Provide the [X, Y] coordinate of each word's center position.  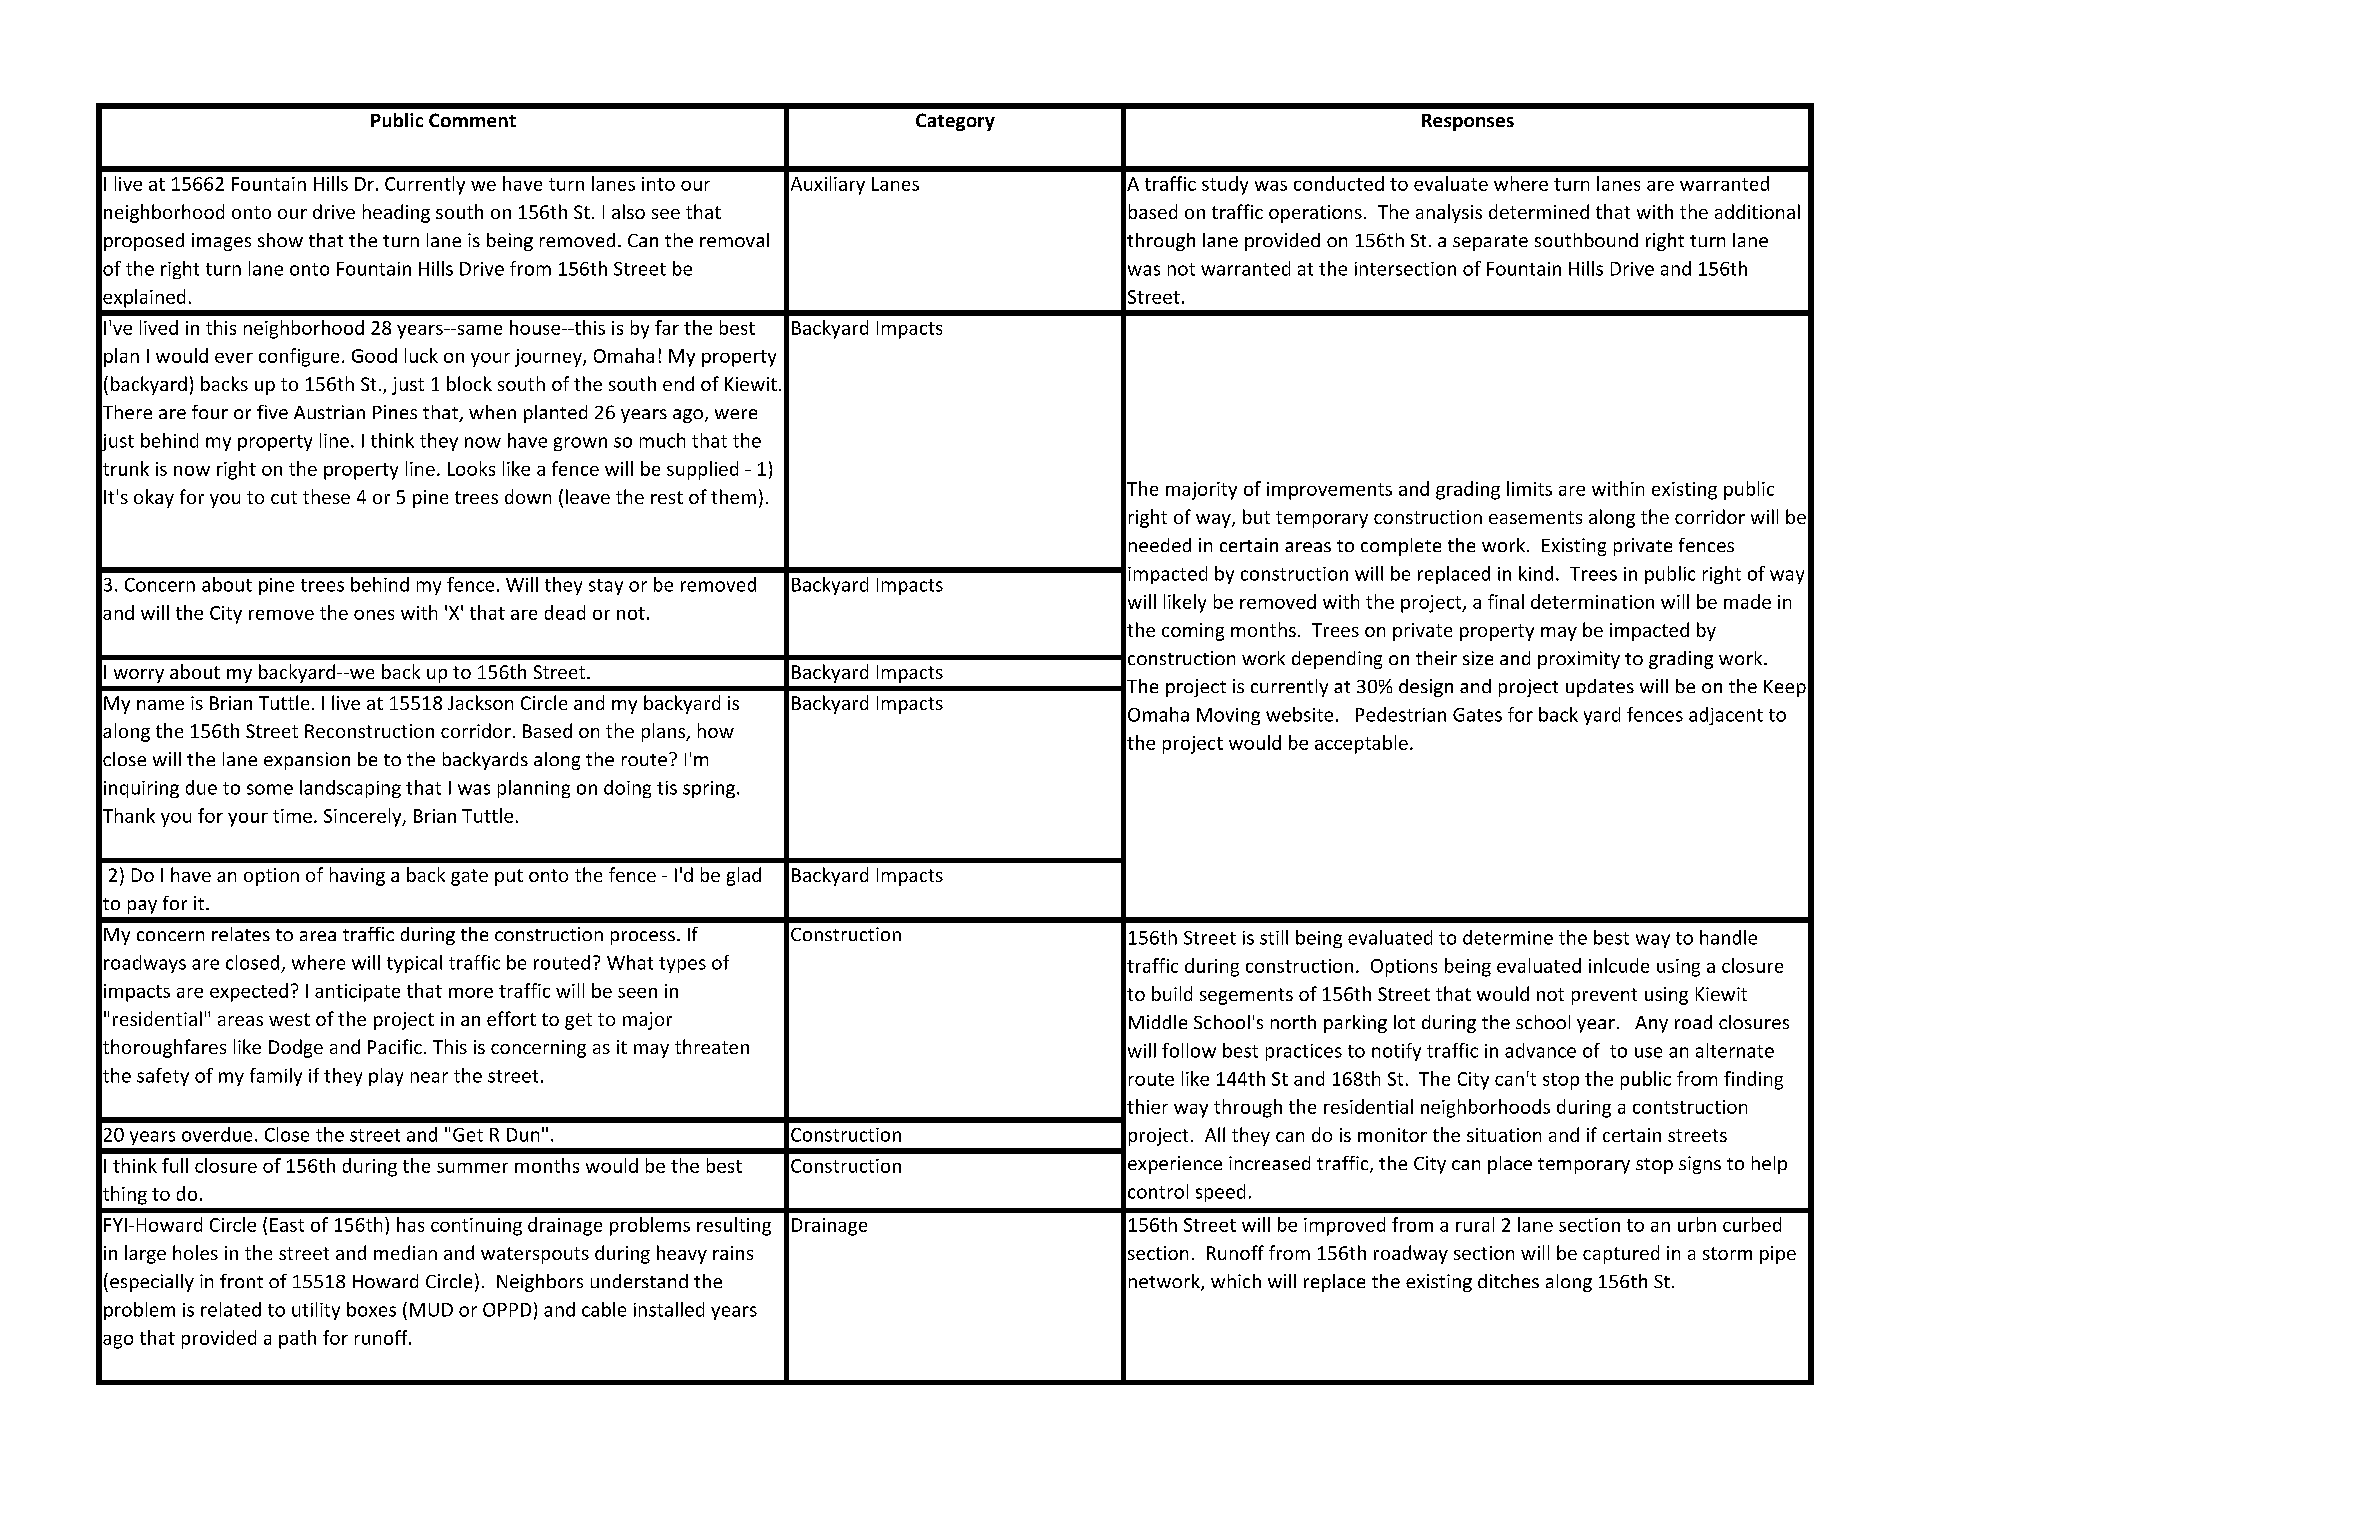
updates [1600, 688]
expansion [307, 761]
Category [955, 122]
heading [396, 213]
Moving [1228, 716]
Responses [1468, 122]
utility [316, 1311]
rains [733, 1253]
